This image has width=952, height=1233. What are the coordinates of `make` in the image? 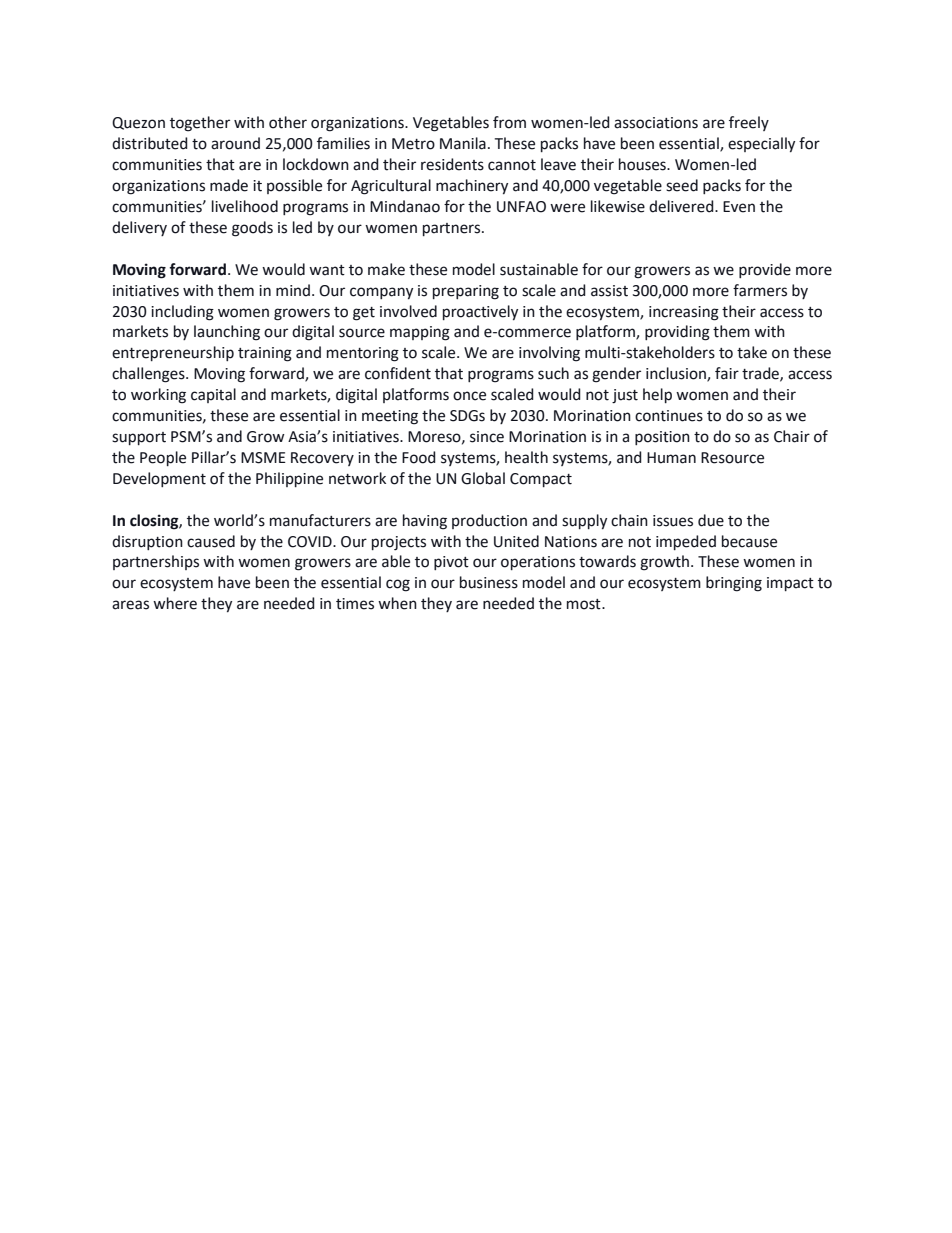 It's located at (386, 269).
